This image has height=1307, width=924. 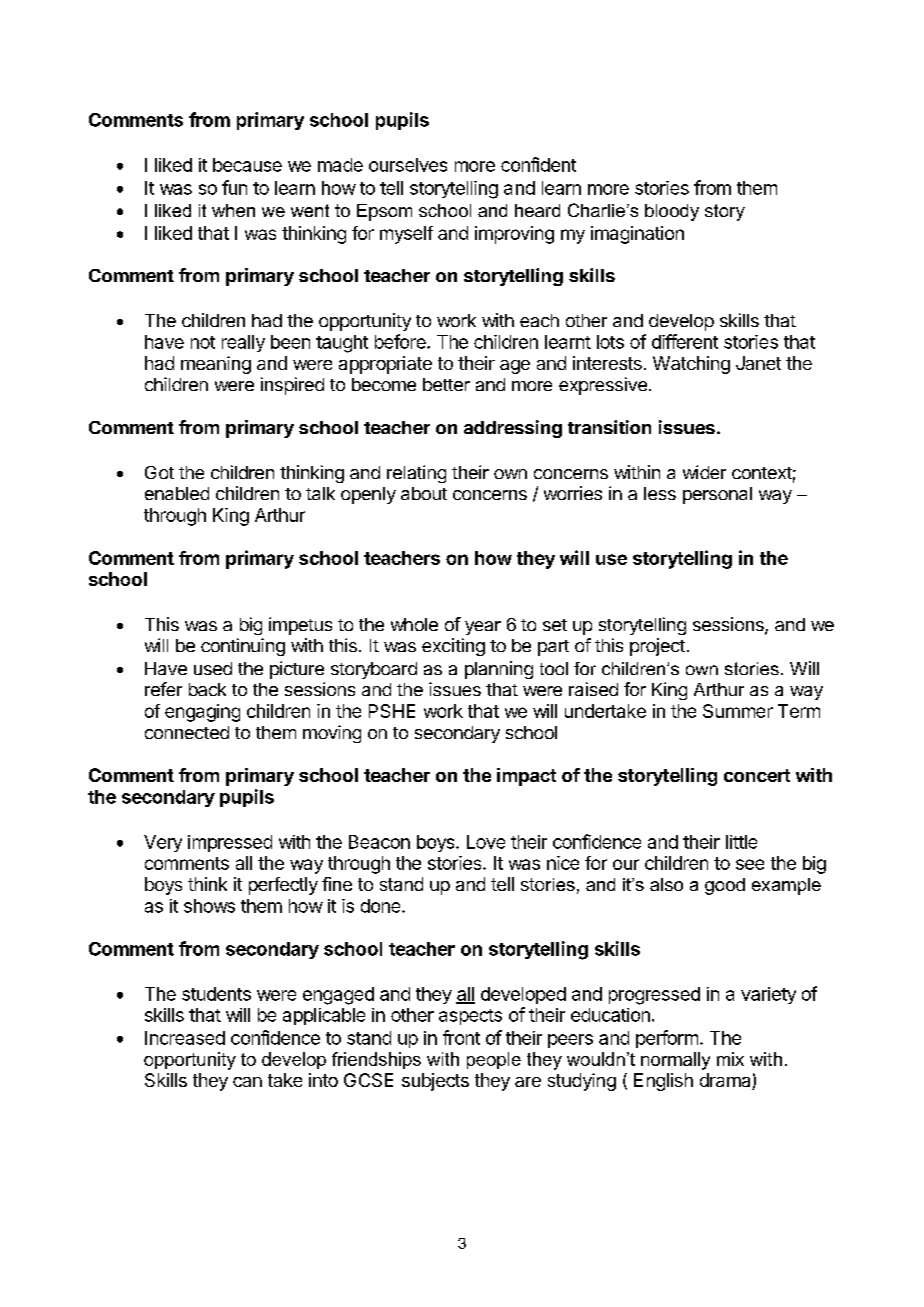 I want to click on mix, so click(x=730, y=1059).
